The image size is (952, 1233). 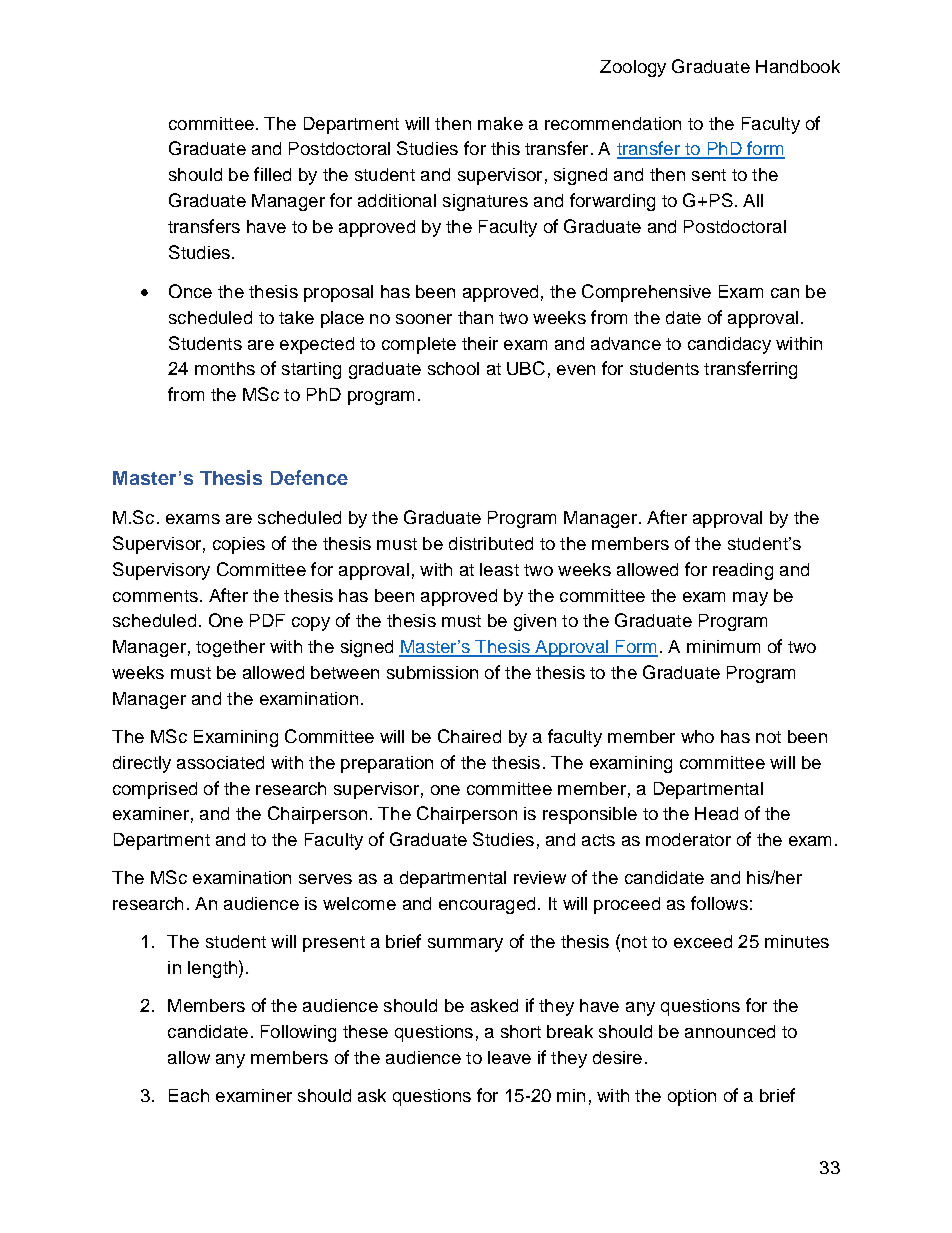 What do you see at coordinates (500, 123) in the screenshot?
I see `make` at bounding box center [500, 123].
